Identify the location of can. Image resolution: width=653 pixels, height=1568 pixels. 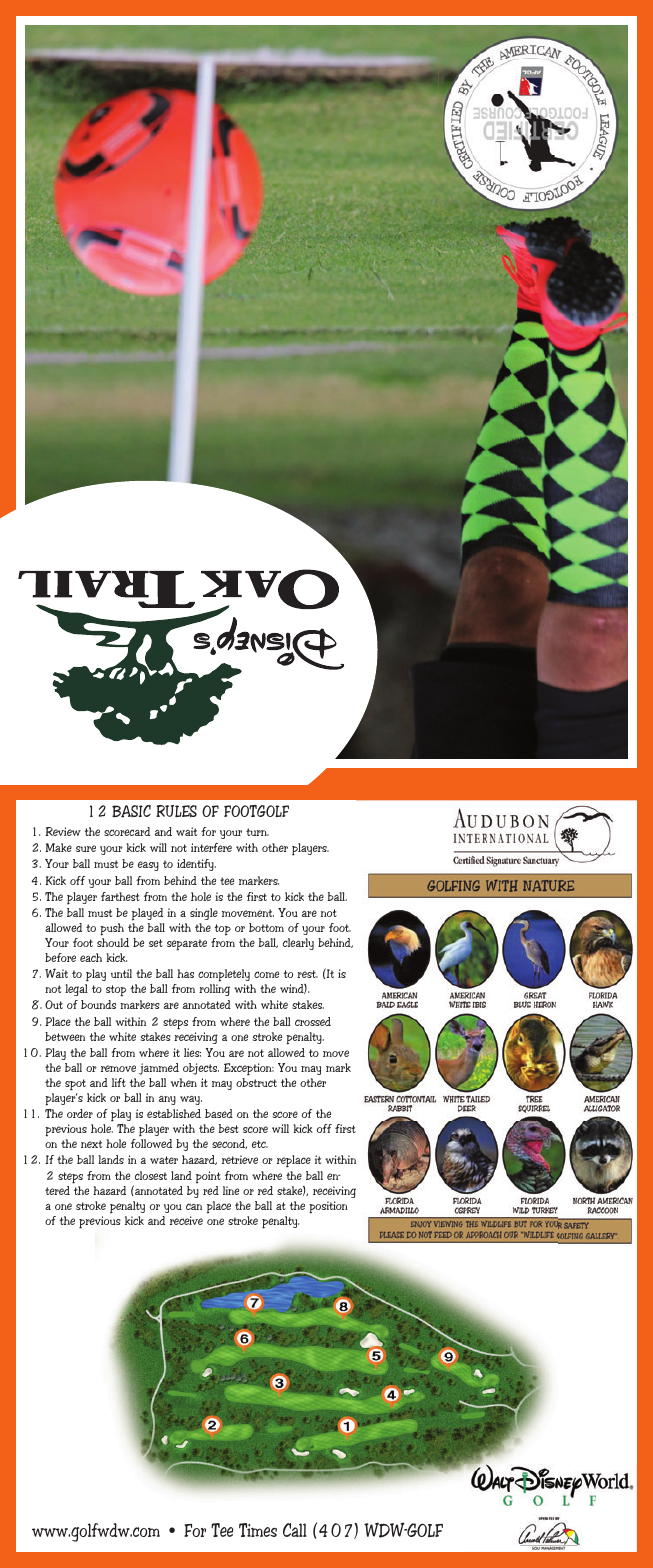
(194, 1206).
